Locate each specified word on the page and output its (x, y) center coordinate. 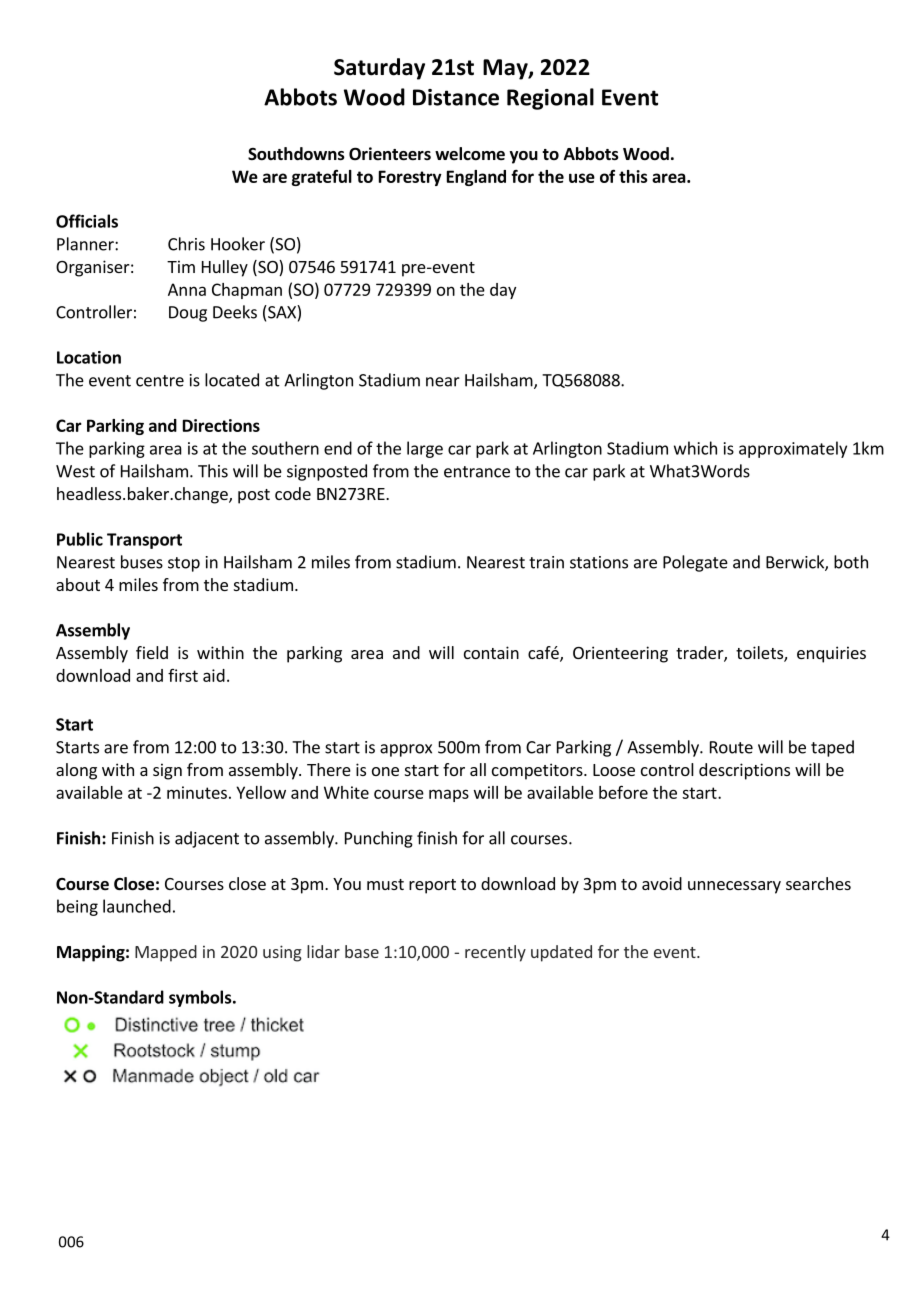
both (851, 562)
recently (495, 953)
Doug (188, 314)
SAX (282, 312)
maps (449, 795)
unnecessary (734, 887)
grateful (322, 177)
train (546, 562)
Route (731, 747)
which (695, 448)
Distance (456, 97)
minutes (197, 792)
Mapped (166, 953)
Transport (144, 541)
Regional (550, 99)
